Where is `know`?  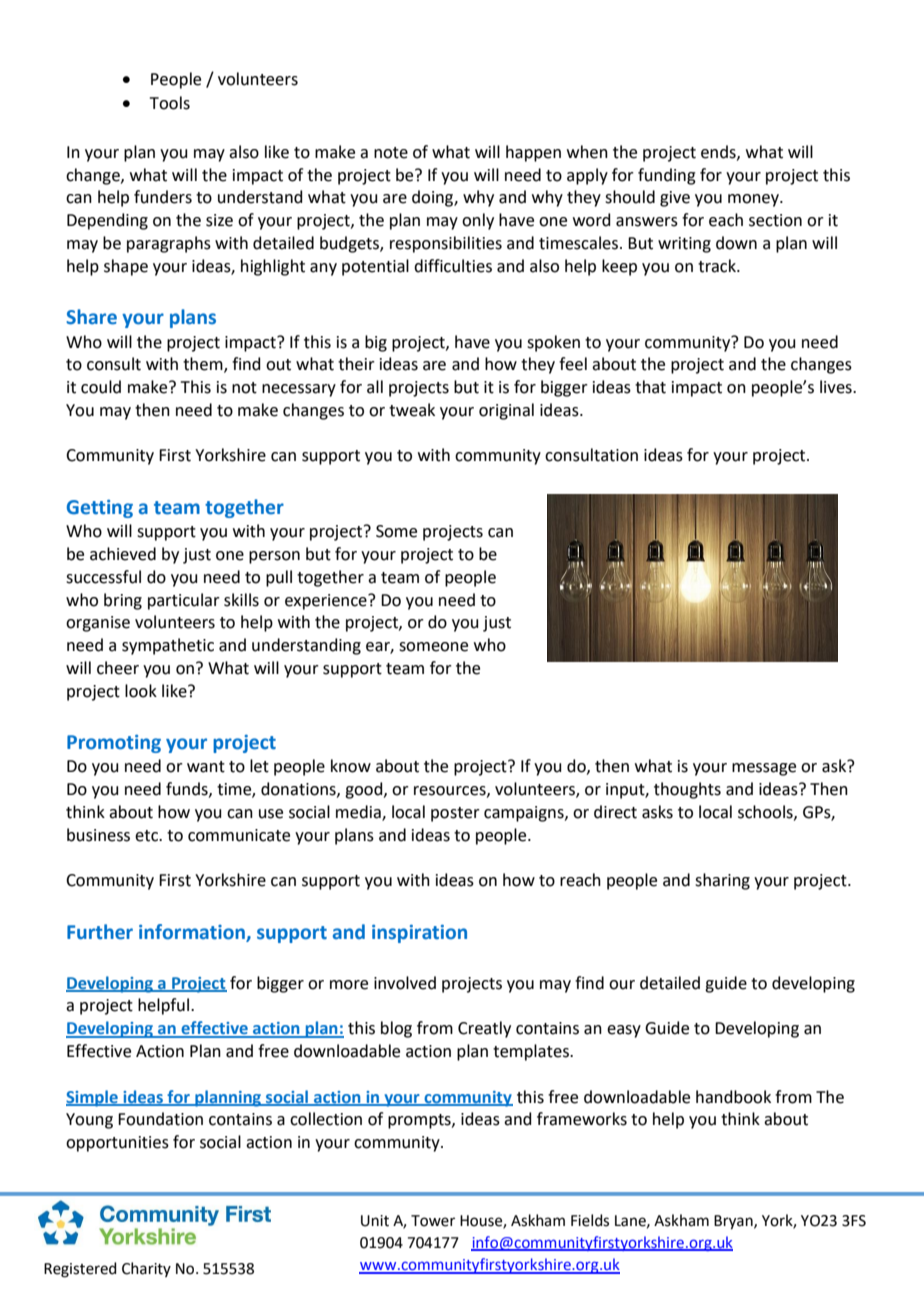 know is located at coordinates (351, 766).
